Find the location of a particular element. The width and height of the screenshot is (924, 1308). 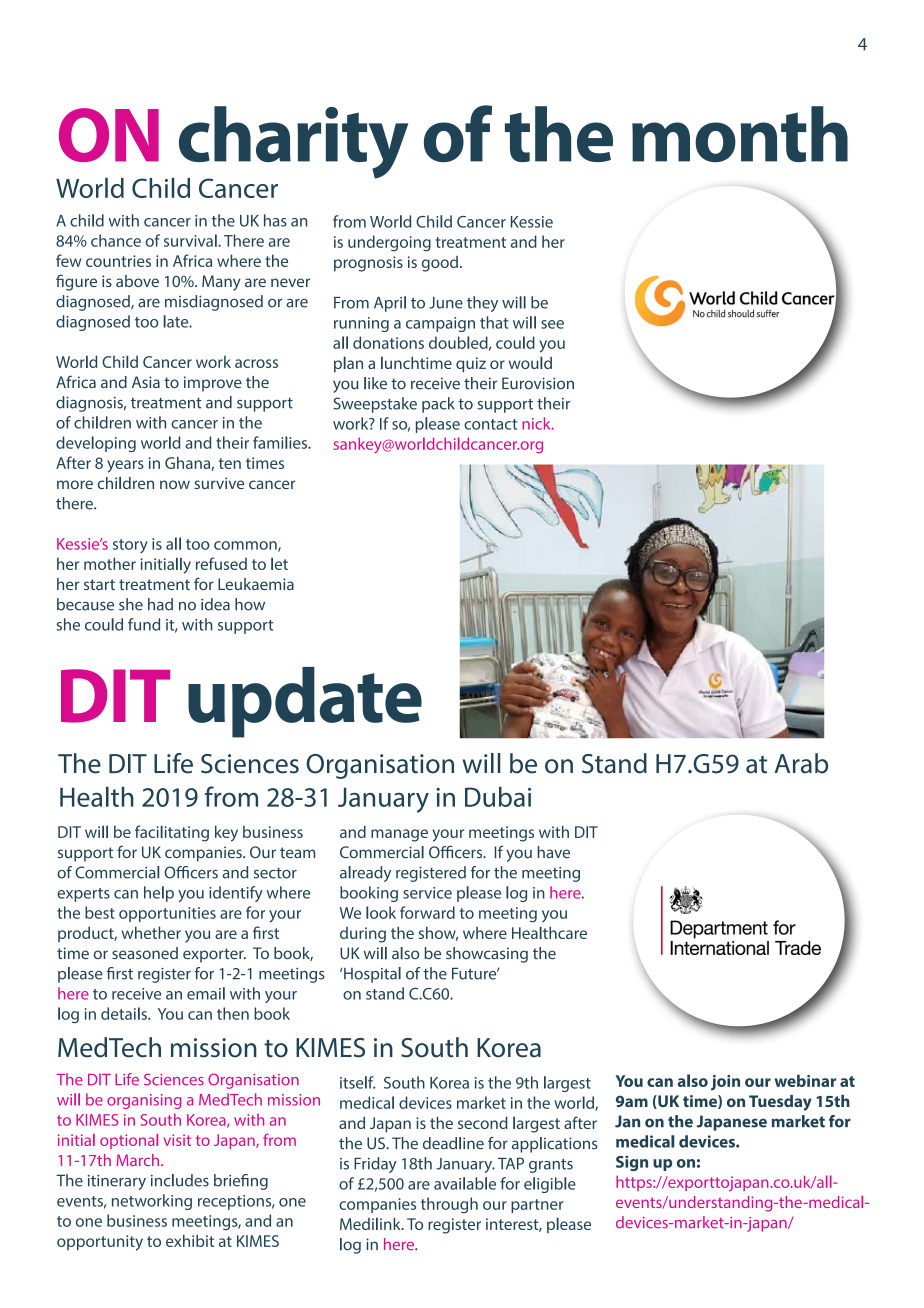

service is located at coordinates (427, 893).
